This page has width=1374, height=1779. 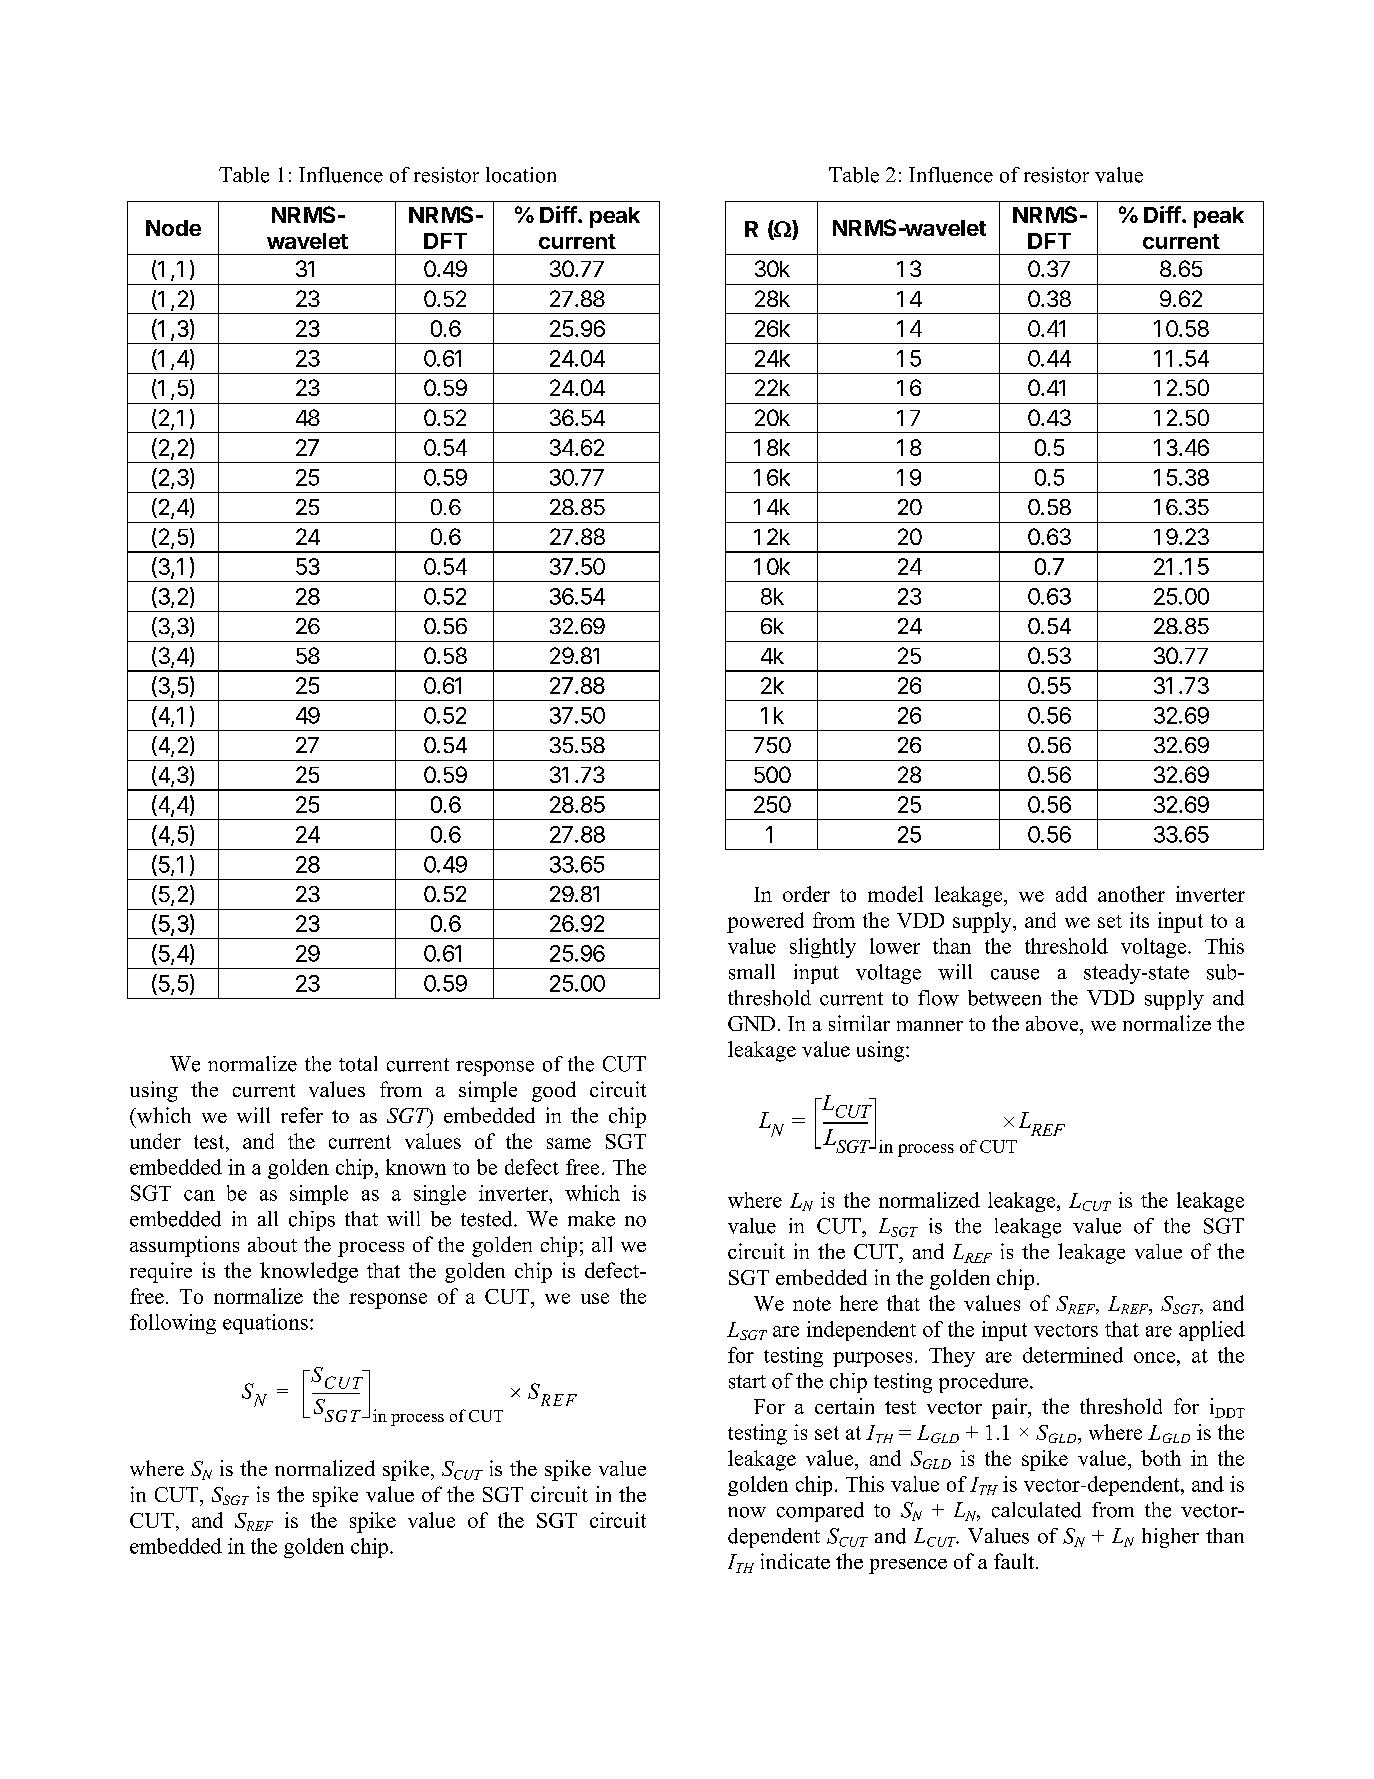 I want to click on another, so click(x=1131, y=894).
